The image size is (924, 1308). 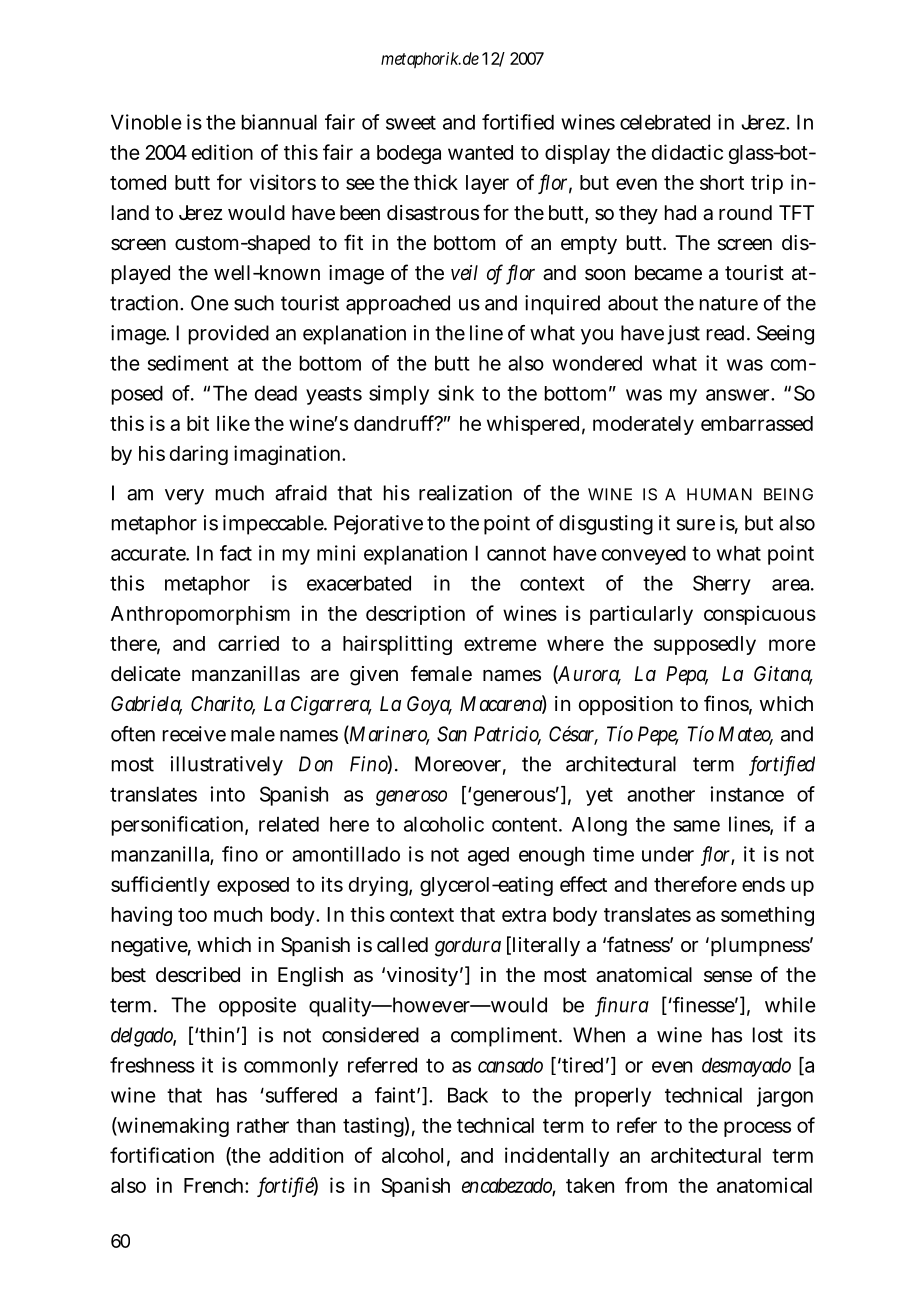 I want to click on rather, so click(x=263, y=1125).
